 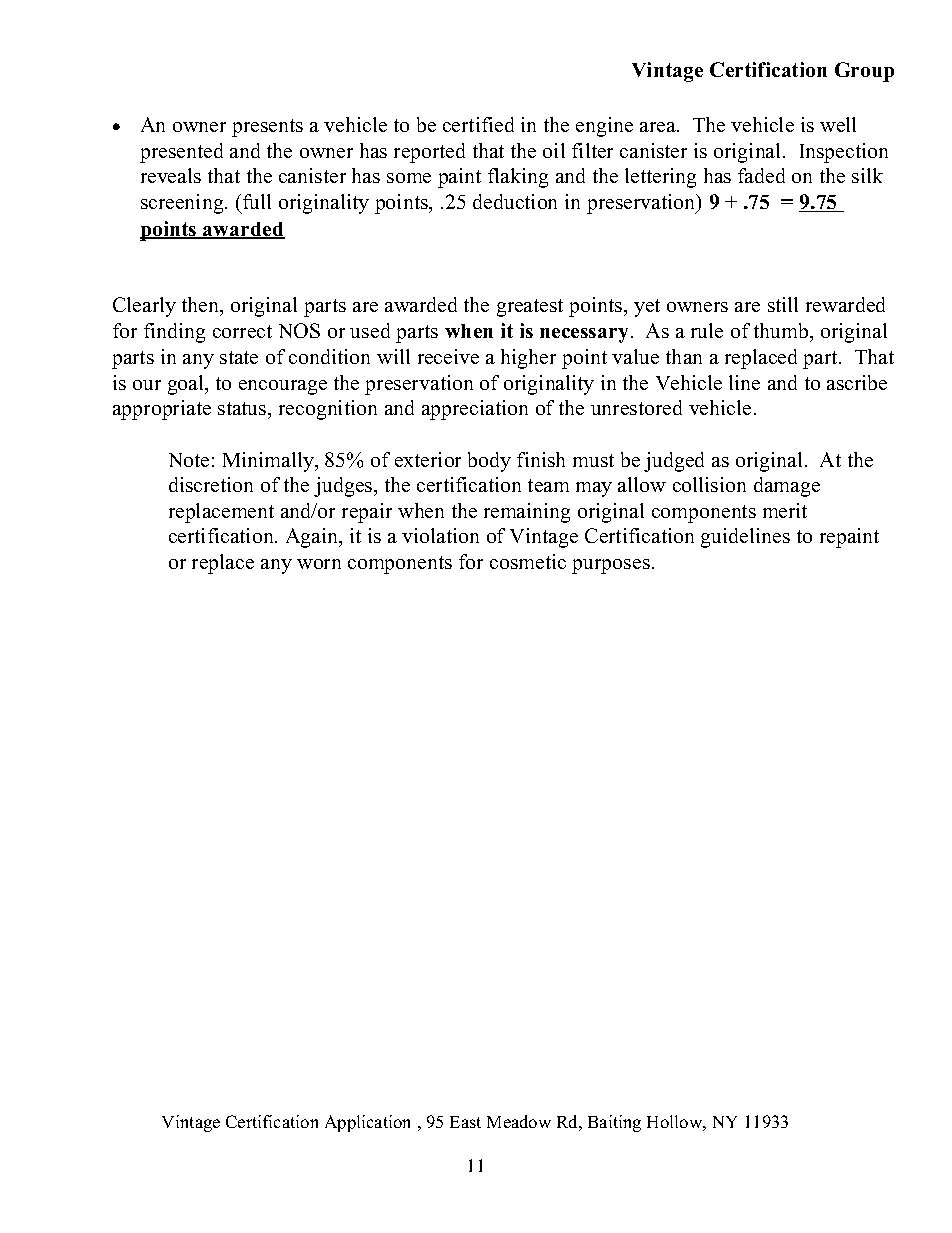 I want to click on presents, so click(x=267, y=128).
